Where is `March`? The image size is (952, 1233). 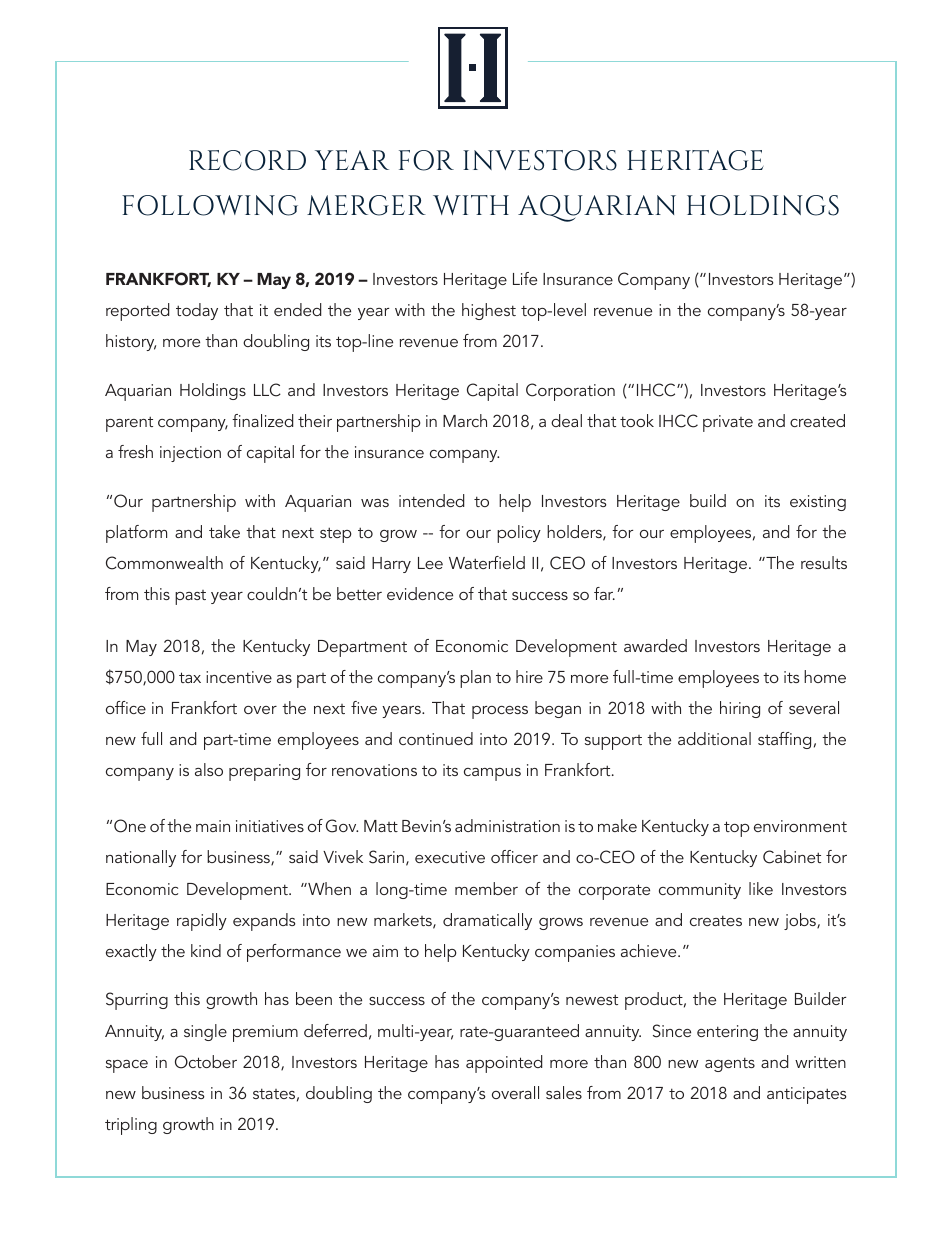 March is located at coordinates (465, 420).
